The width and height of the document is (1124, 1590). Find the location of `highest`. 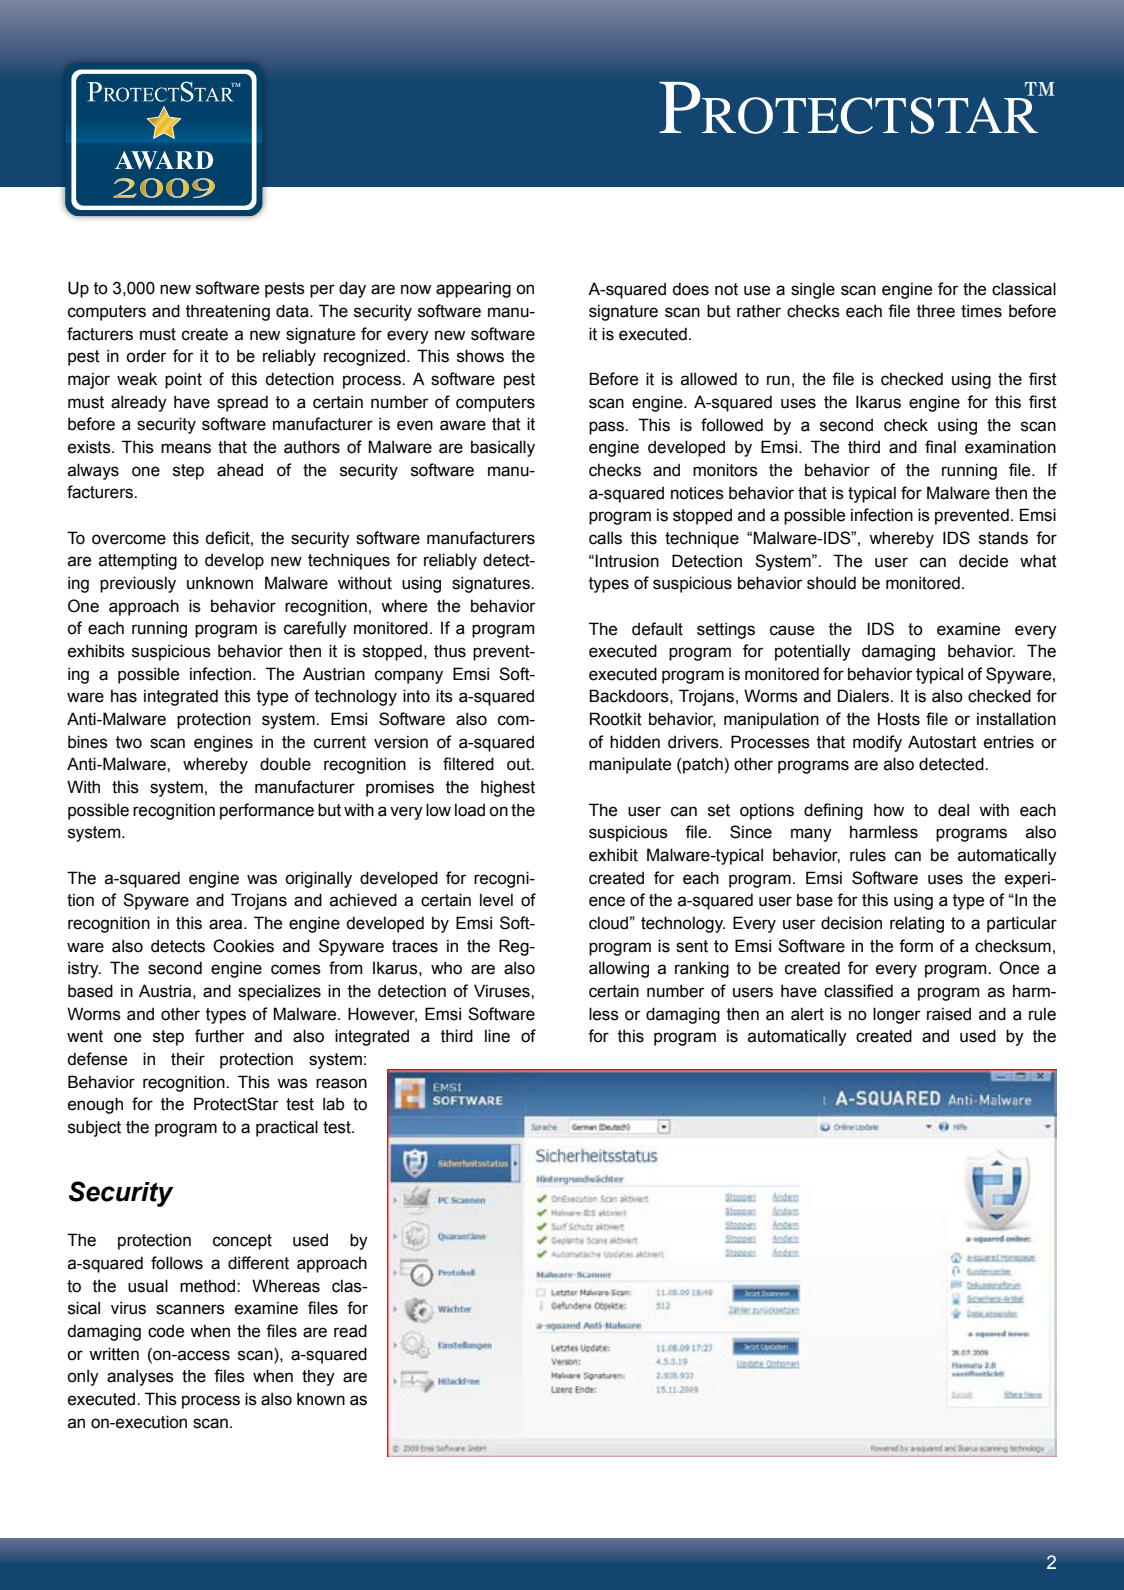

highest is located at coordinates (508, 788).
